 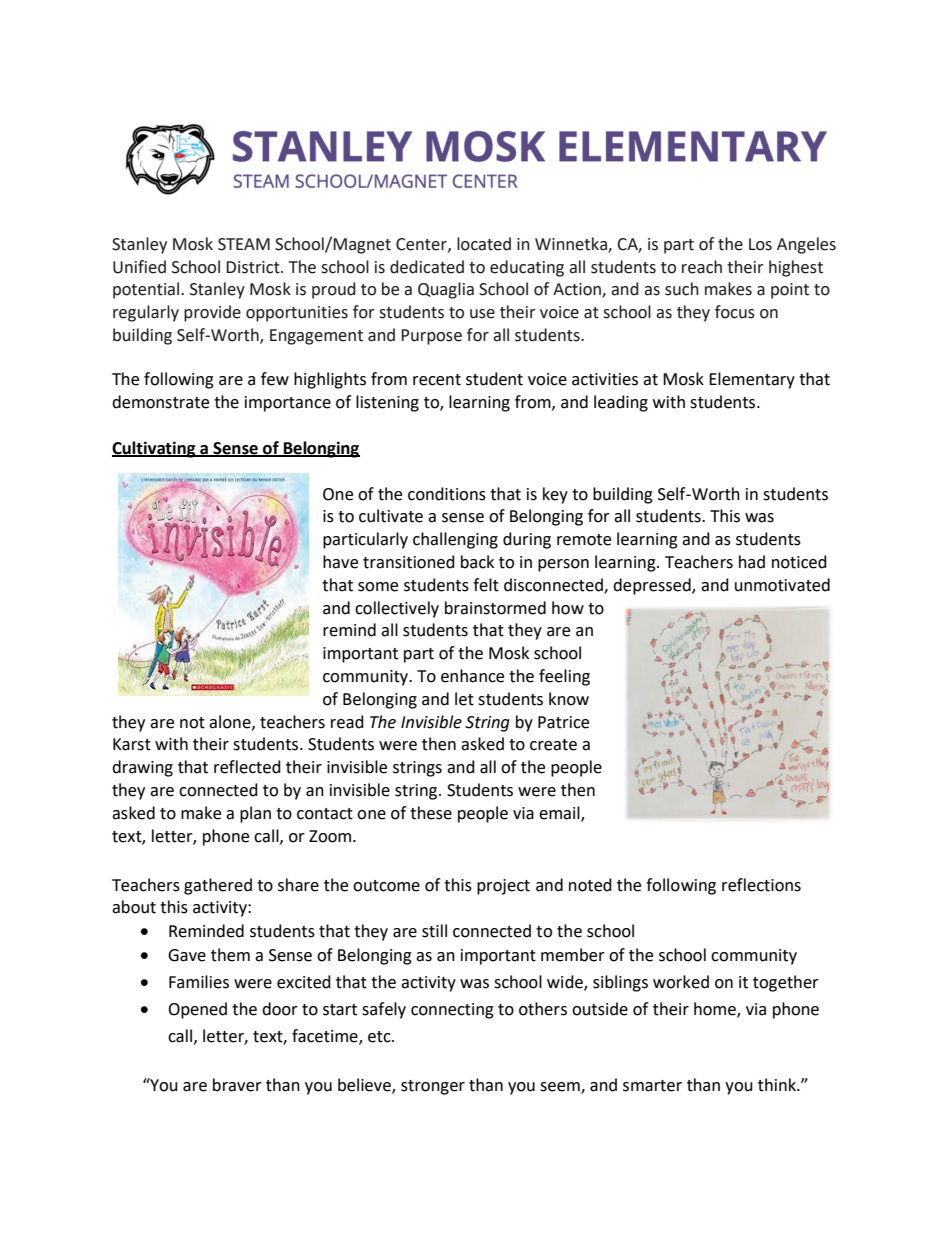 What do you see at coordinates (255, 814) in the screenshot?
I see `plan` at bounding box center [255, 814].
